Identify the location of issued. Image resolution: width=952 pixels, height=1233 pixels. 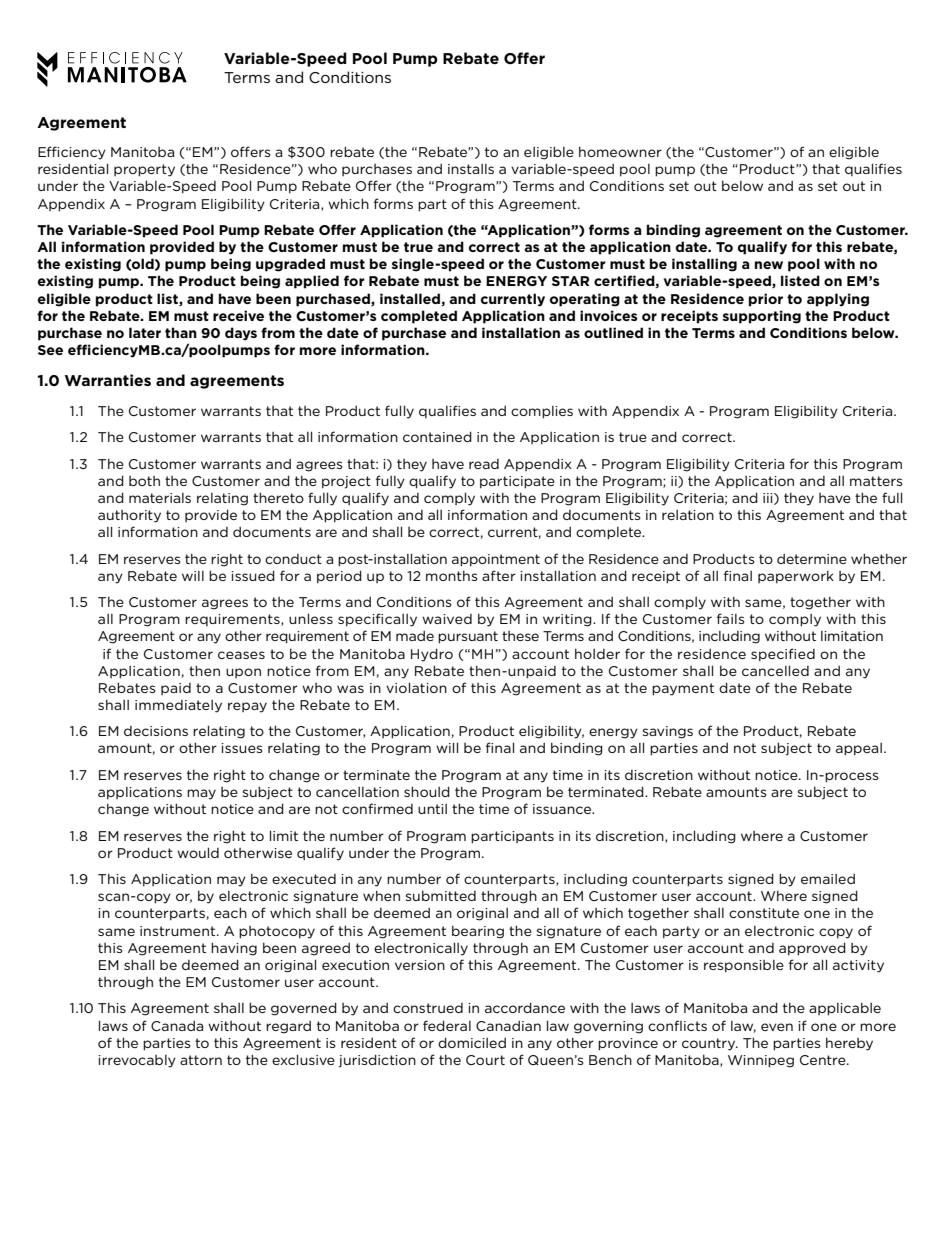
(253, 575).
